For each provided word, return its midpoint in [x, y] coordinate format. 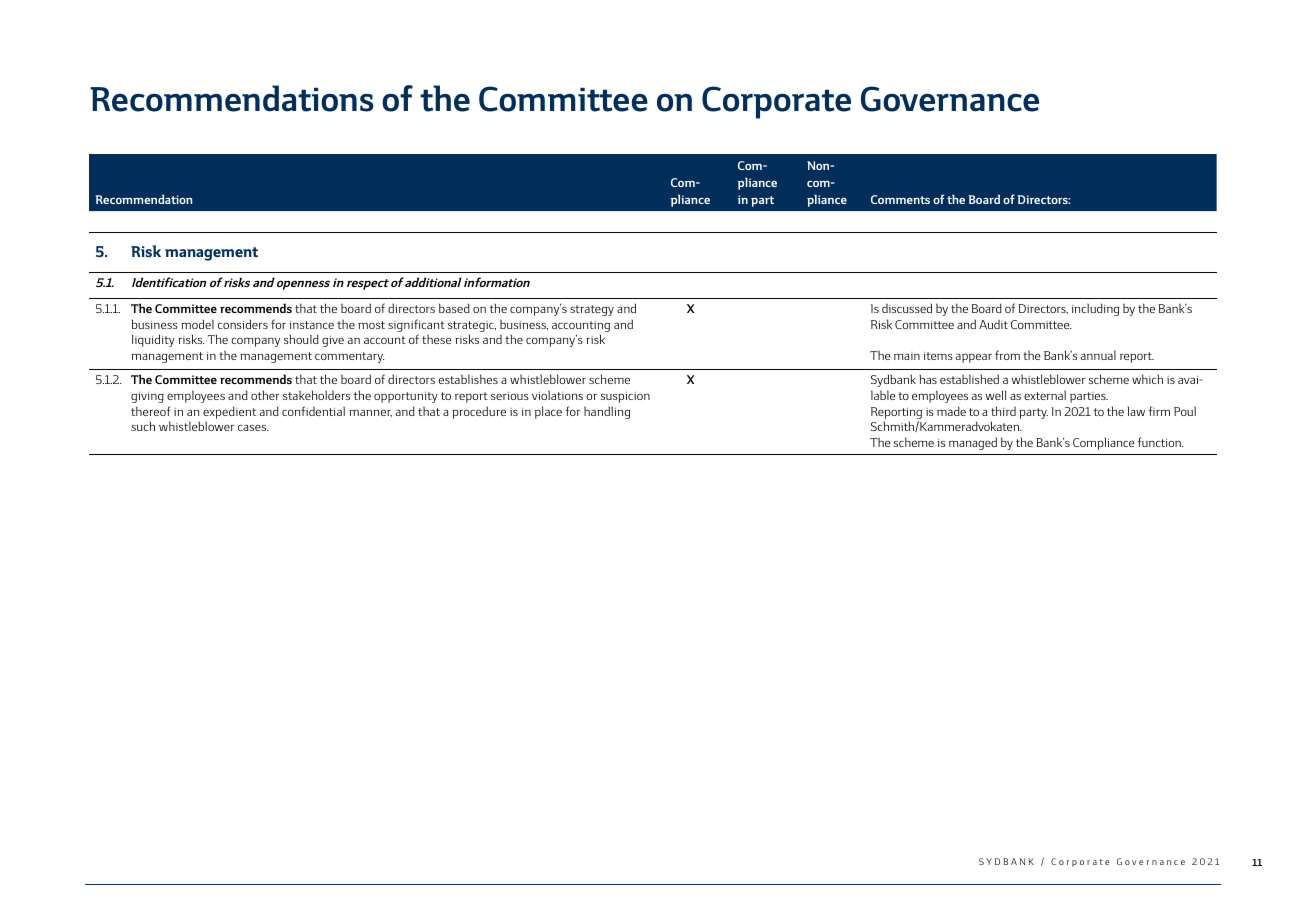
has [928, 379]
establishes [468, 379]
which [1147, 379]
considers [243, 324]
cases [253, 428]
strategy [592, 310]
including [1096, 309]
